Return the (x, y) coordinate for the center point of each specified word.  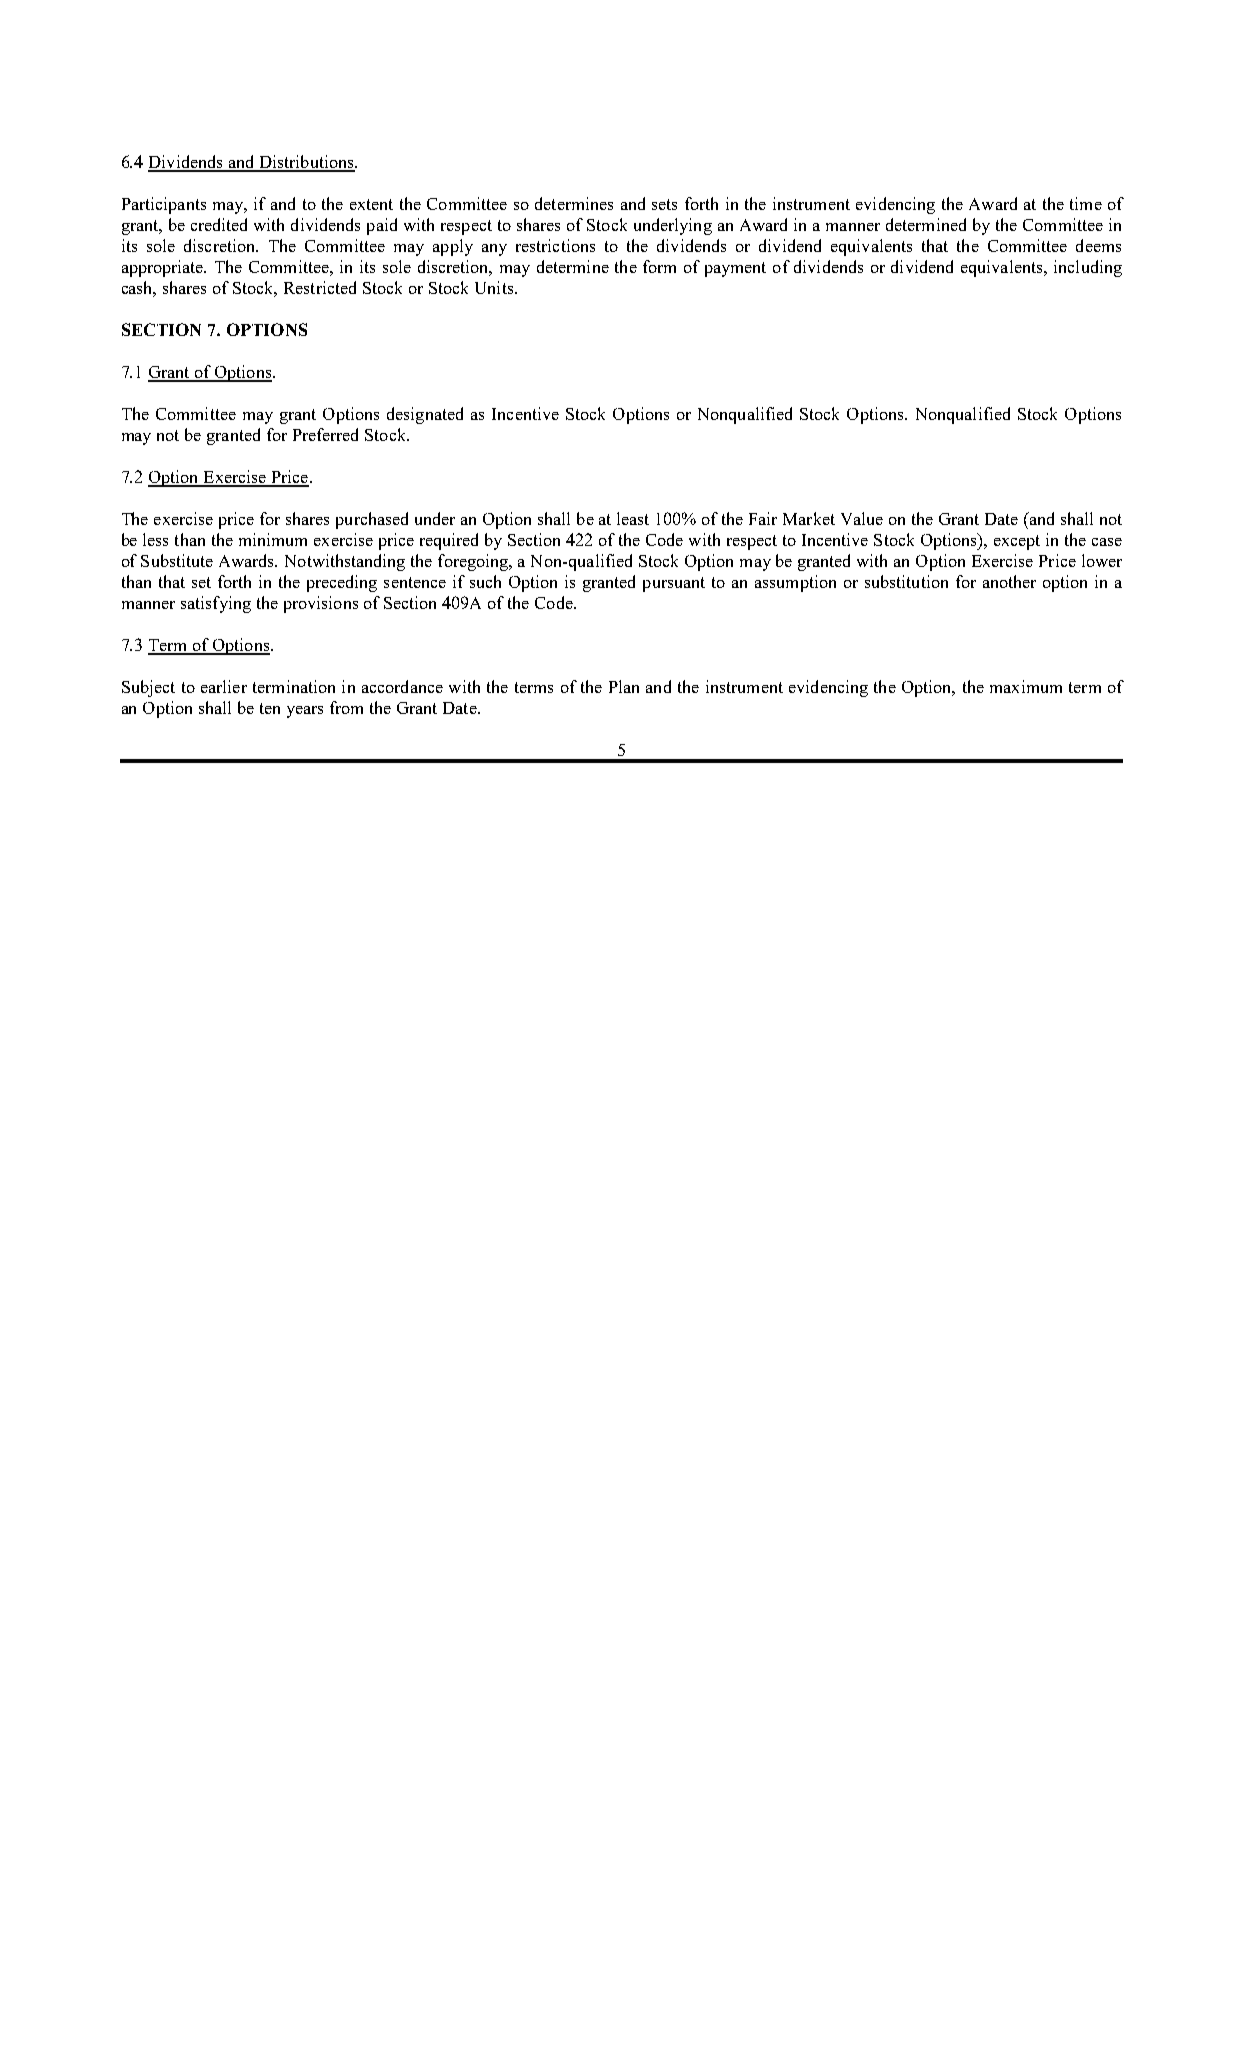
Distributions (306, 163)
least (633, 518)
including (1088, 268)
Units (495, 287)
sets (664, 204)
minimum (273, 539)
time (1086, 203)
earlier (224, 686)
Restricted (320, 287)
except (1017, 542)
